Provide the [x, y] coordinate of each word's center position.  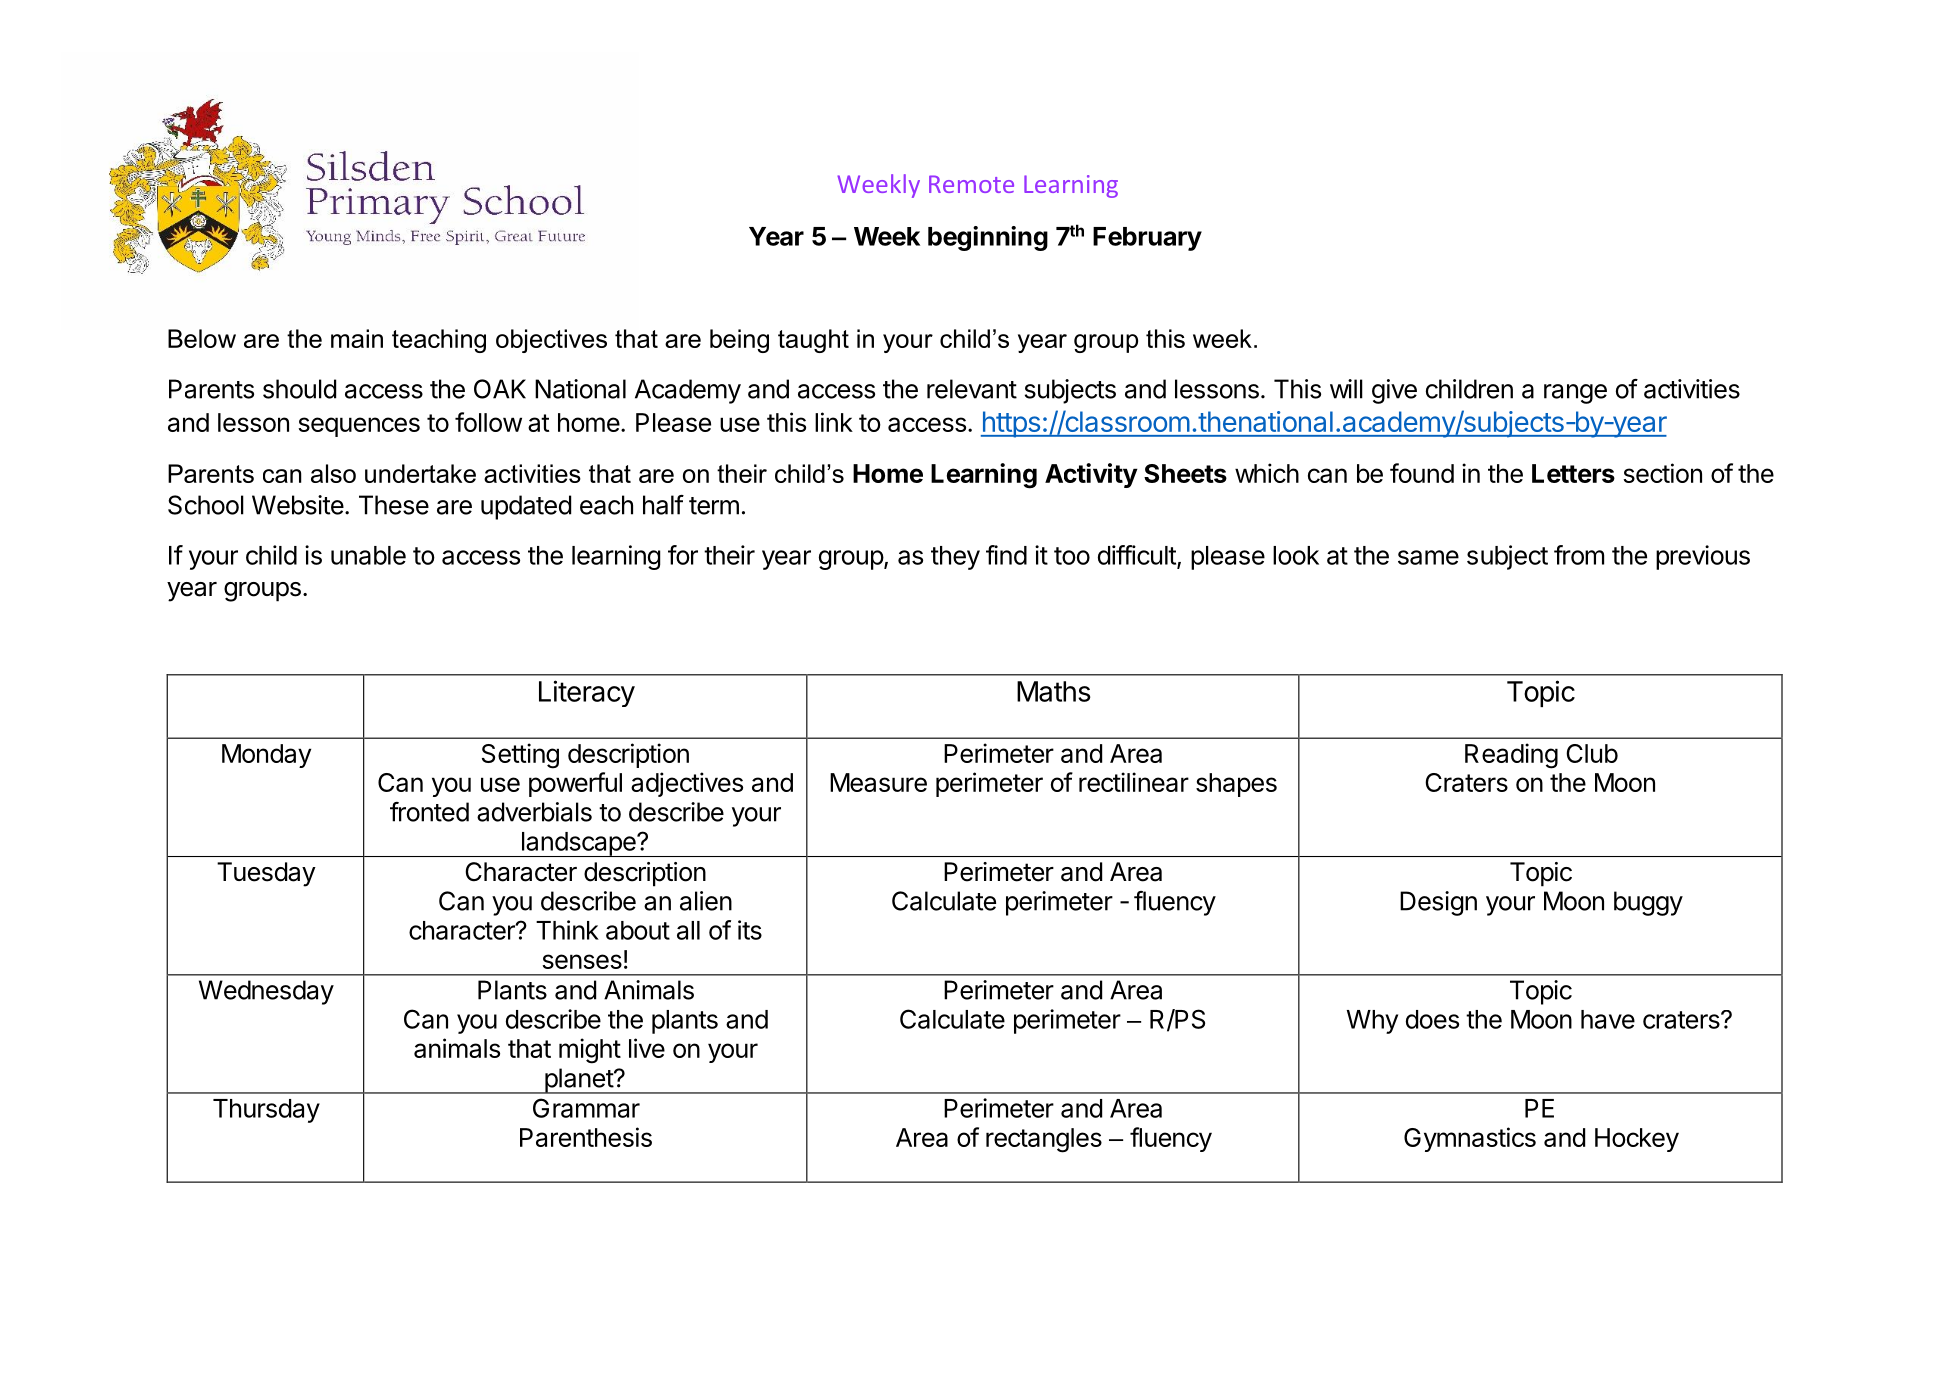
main [357, 338]
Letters [1573, 473]
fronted [429, 812]
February [1147, 239]
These [394, 505]
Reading [1511, 756]
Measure [878, 782]
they [955, 558]
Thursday [266, 1111]
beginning [988, 238]
